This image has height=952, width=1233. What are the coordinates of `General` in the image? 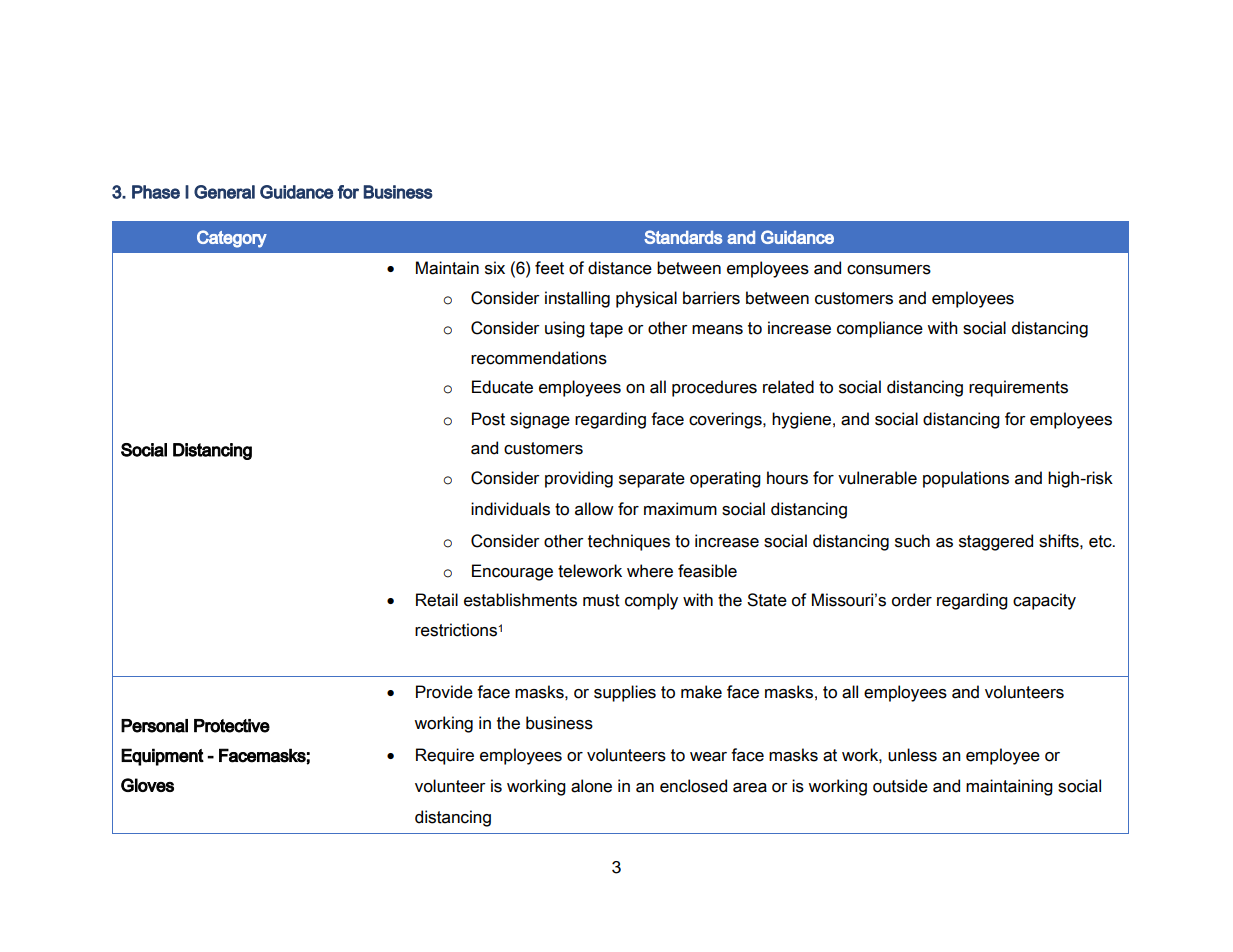 It's located at (224, 192).
